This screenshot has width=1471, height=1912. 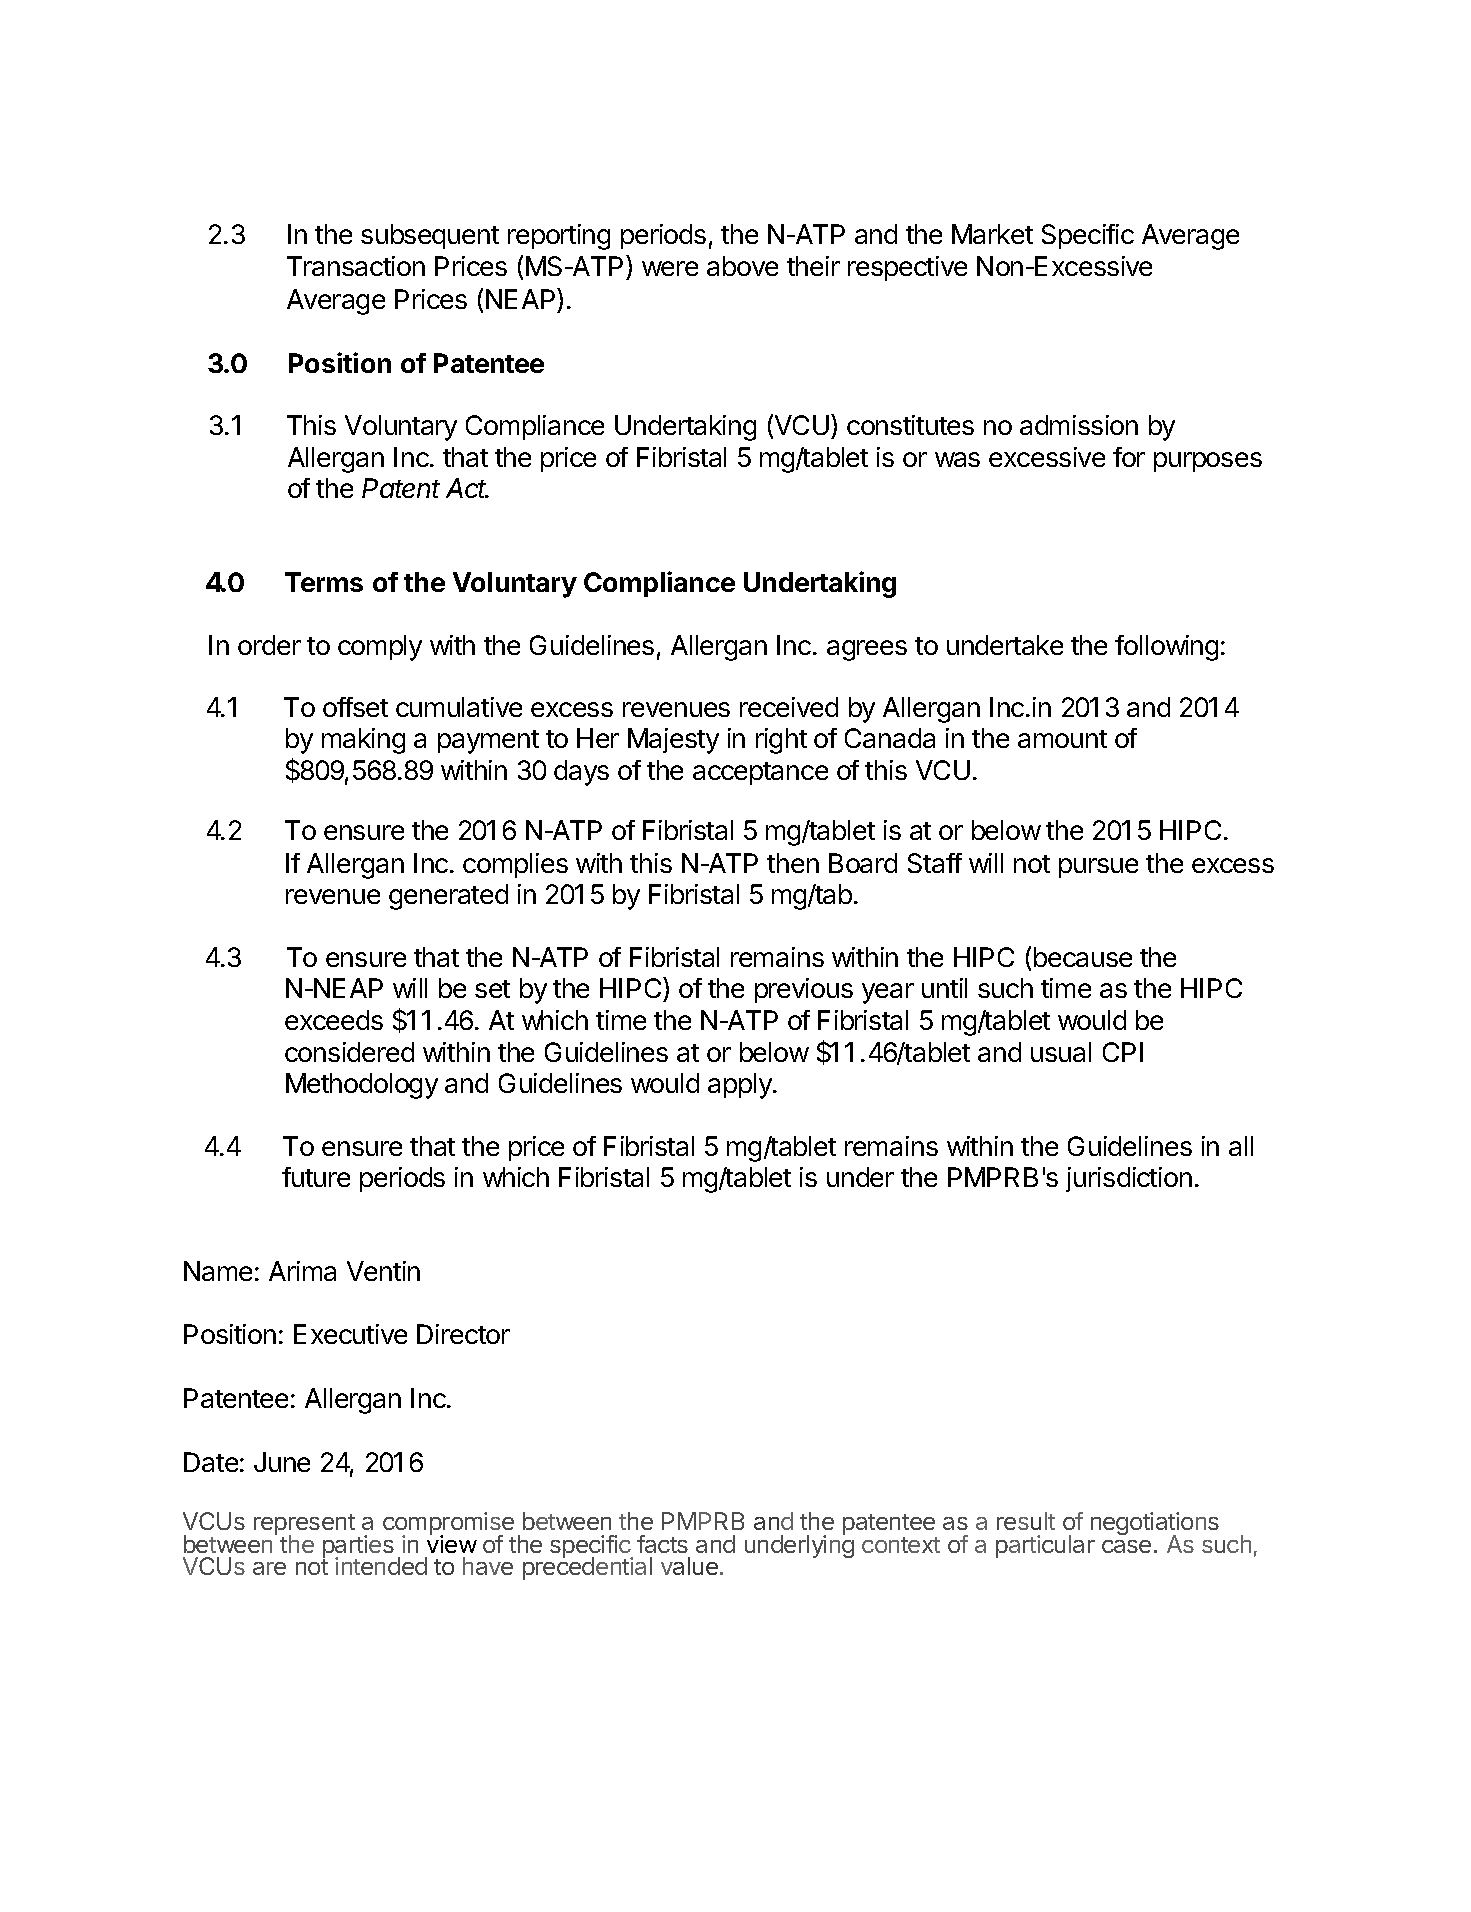 What do you see at coordinates (324, 582) in the screenshot?
I see `Terms` at bounding box center [324, 582].
